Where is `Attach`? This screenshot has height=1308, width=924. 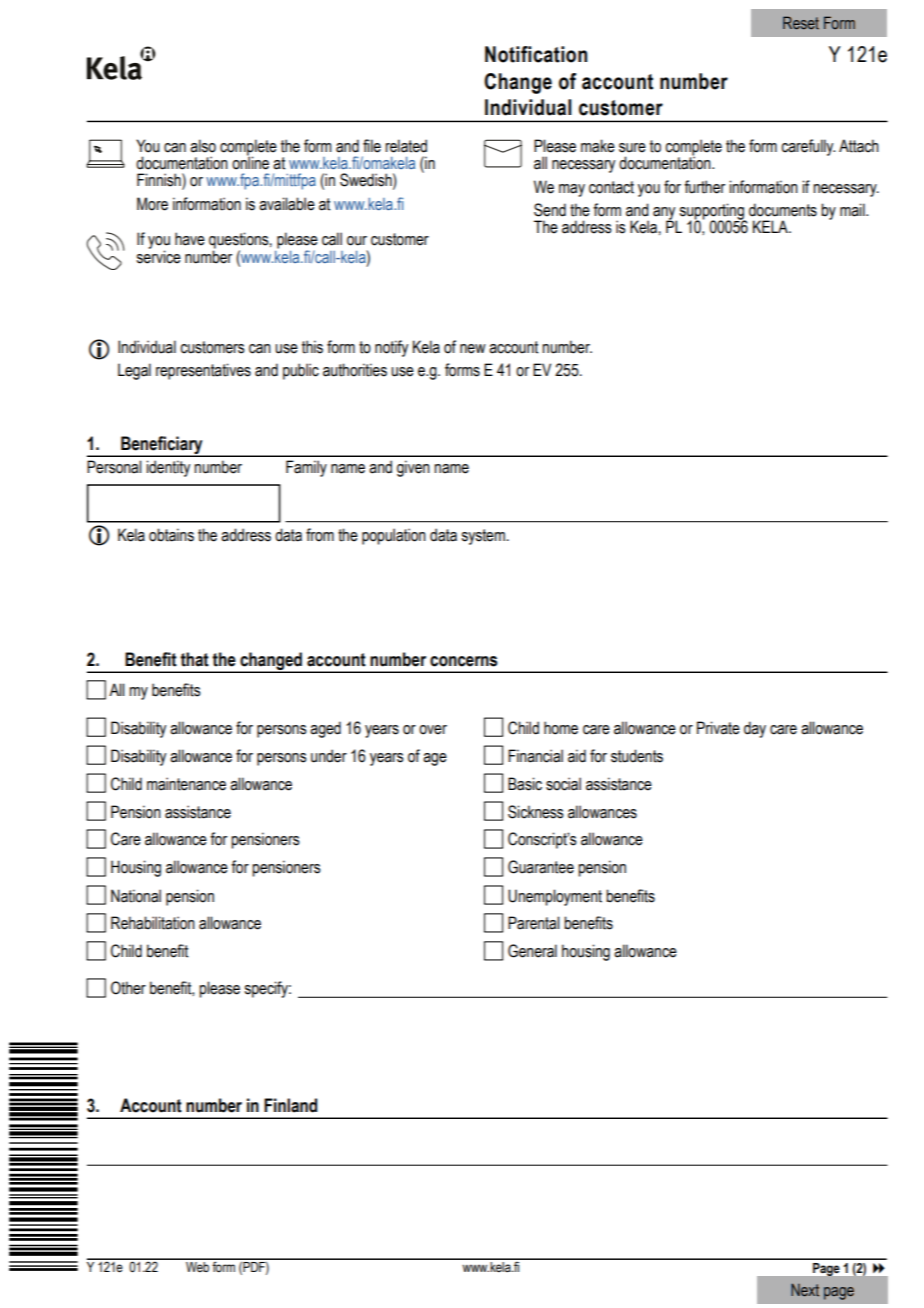
Attach is located at coordinates (859, 146).
